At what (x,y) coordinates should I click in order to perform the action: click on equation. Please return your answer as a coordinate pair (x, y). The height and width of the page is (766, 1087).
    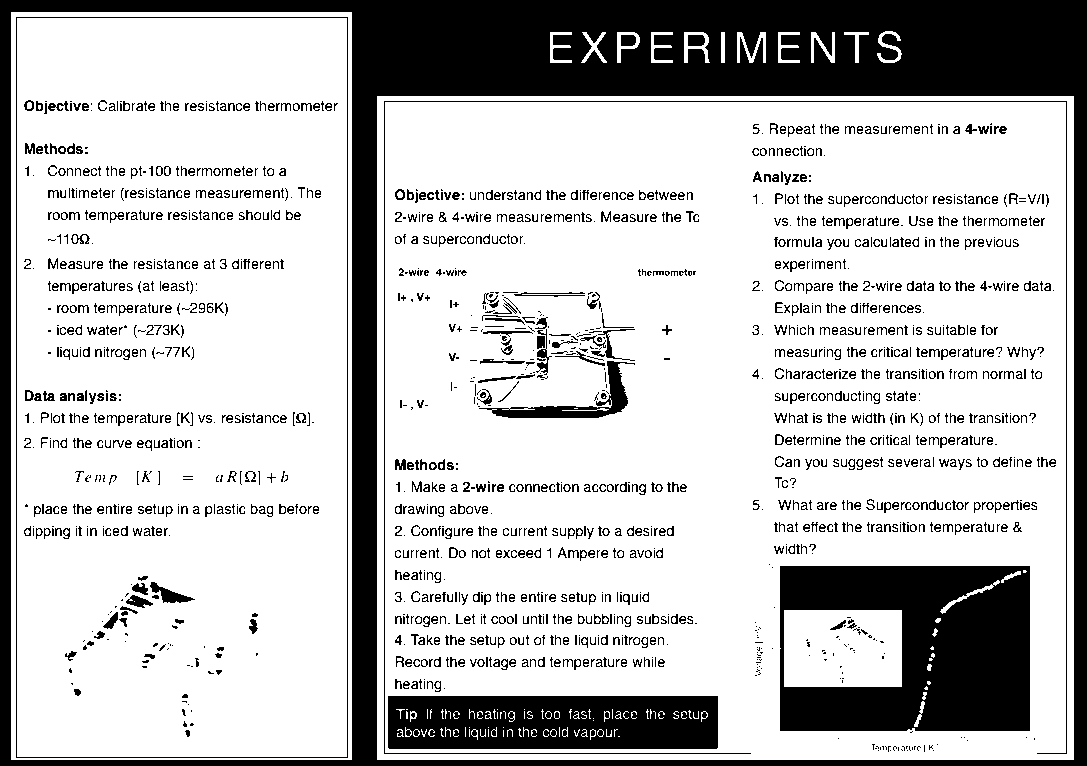
    Looking at the image, I should click on (164, 444).
